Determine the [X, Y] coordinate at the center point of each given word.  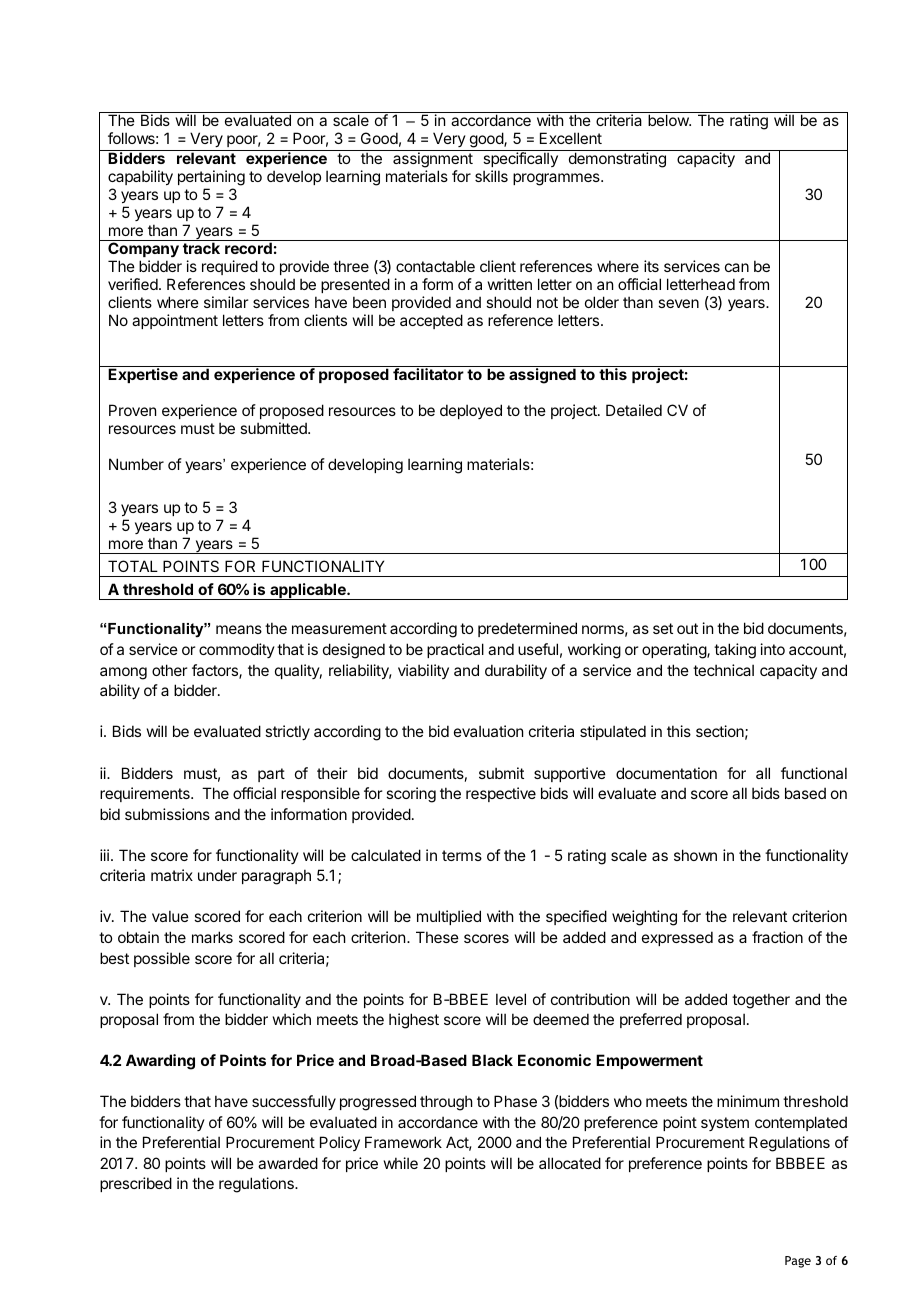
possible [162, 959]
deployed [471, 411]
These [437, 937]
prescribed [136, 1184]
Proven [132, 410]
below [669, 120]
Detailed [634, 410]
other [169, 670]
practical [455, 650]
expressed [677, 938]
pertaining [211, 178]
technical [723, 670]
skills [491, 176]
